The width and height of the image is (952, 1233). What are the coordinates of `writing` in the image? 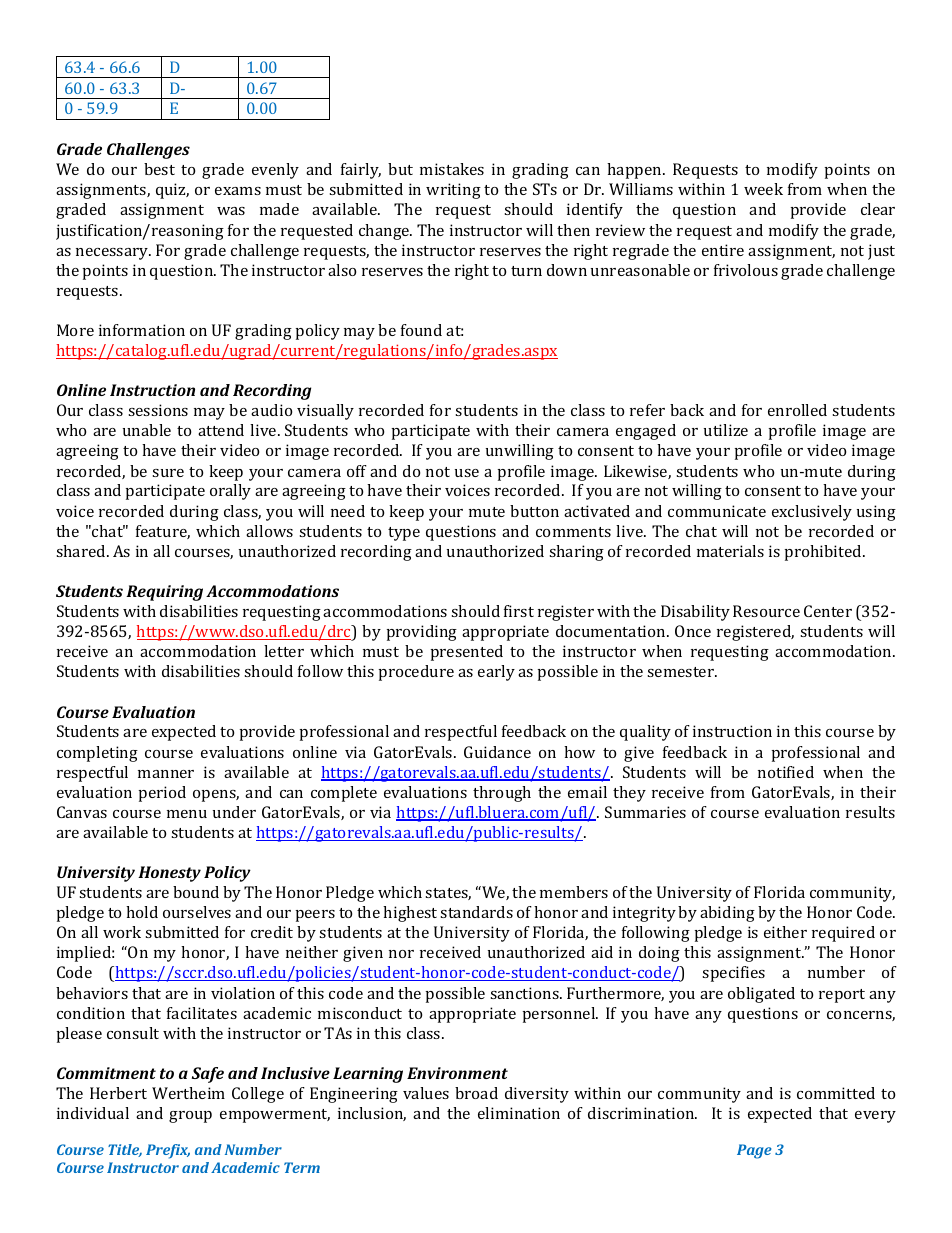 It's located at (453, 191).
